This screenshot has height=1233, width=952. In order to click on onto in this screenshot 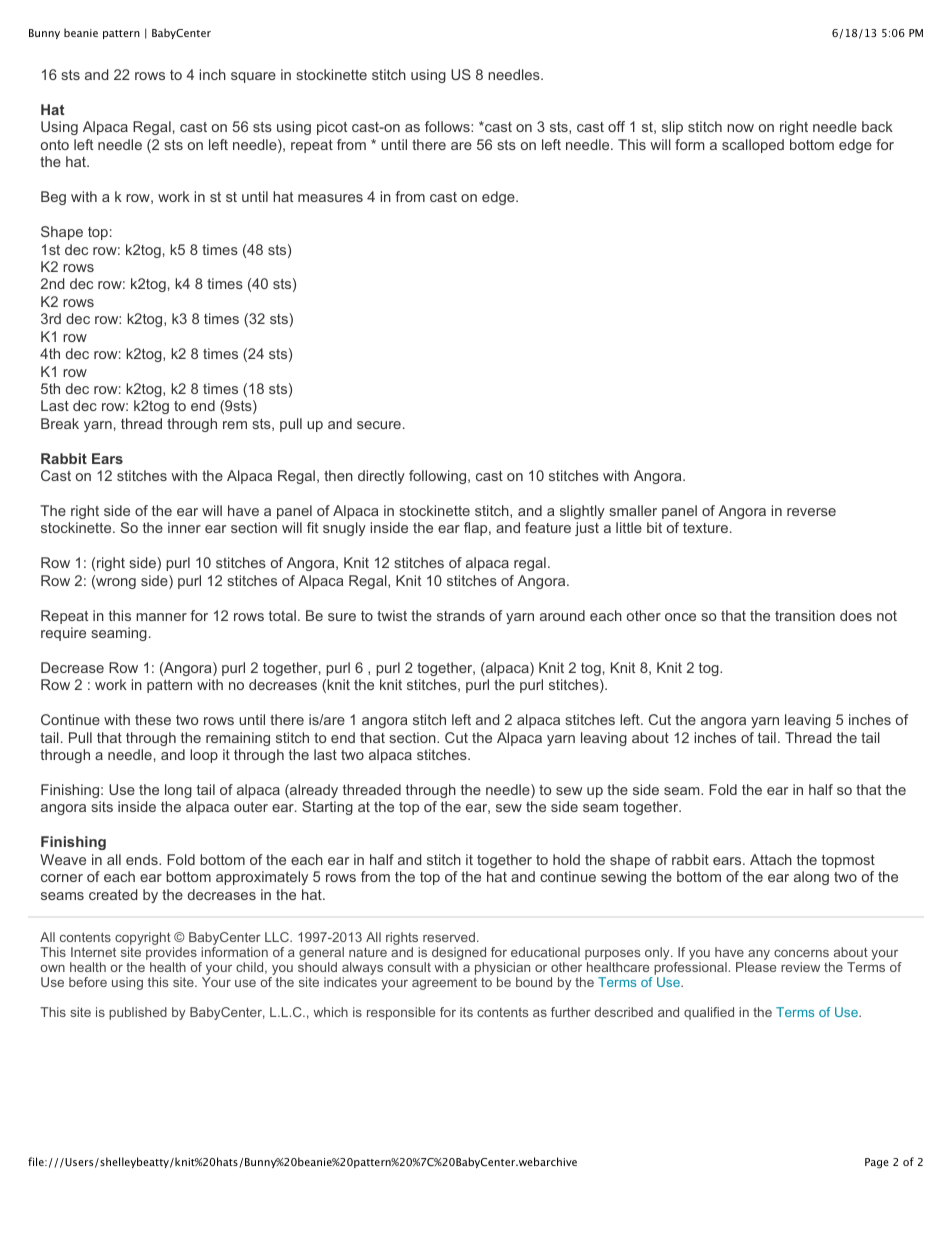, I will do `click(55, 145)`.
